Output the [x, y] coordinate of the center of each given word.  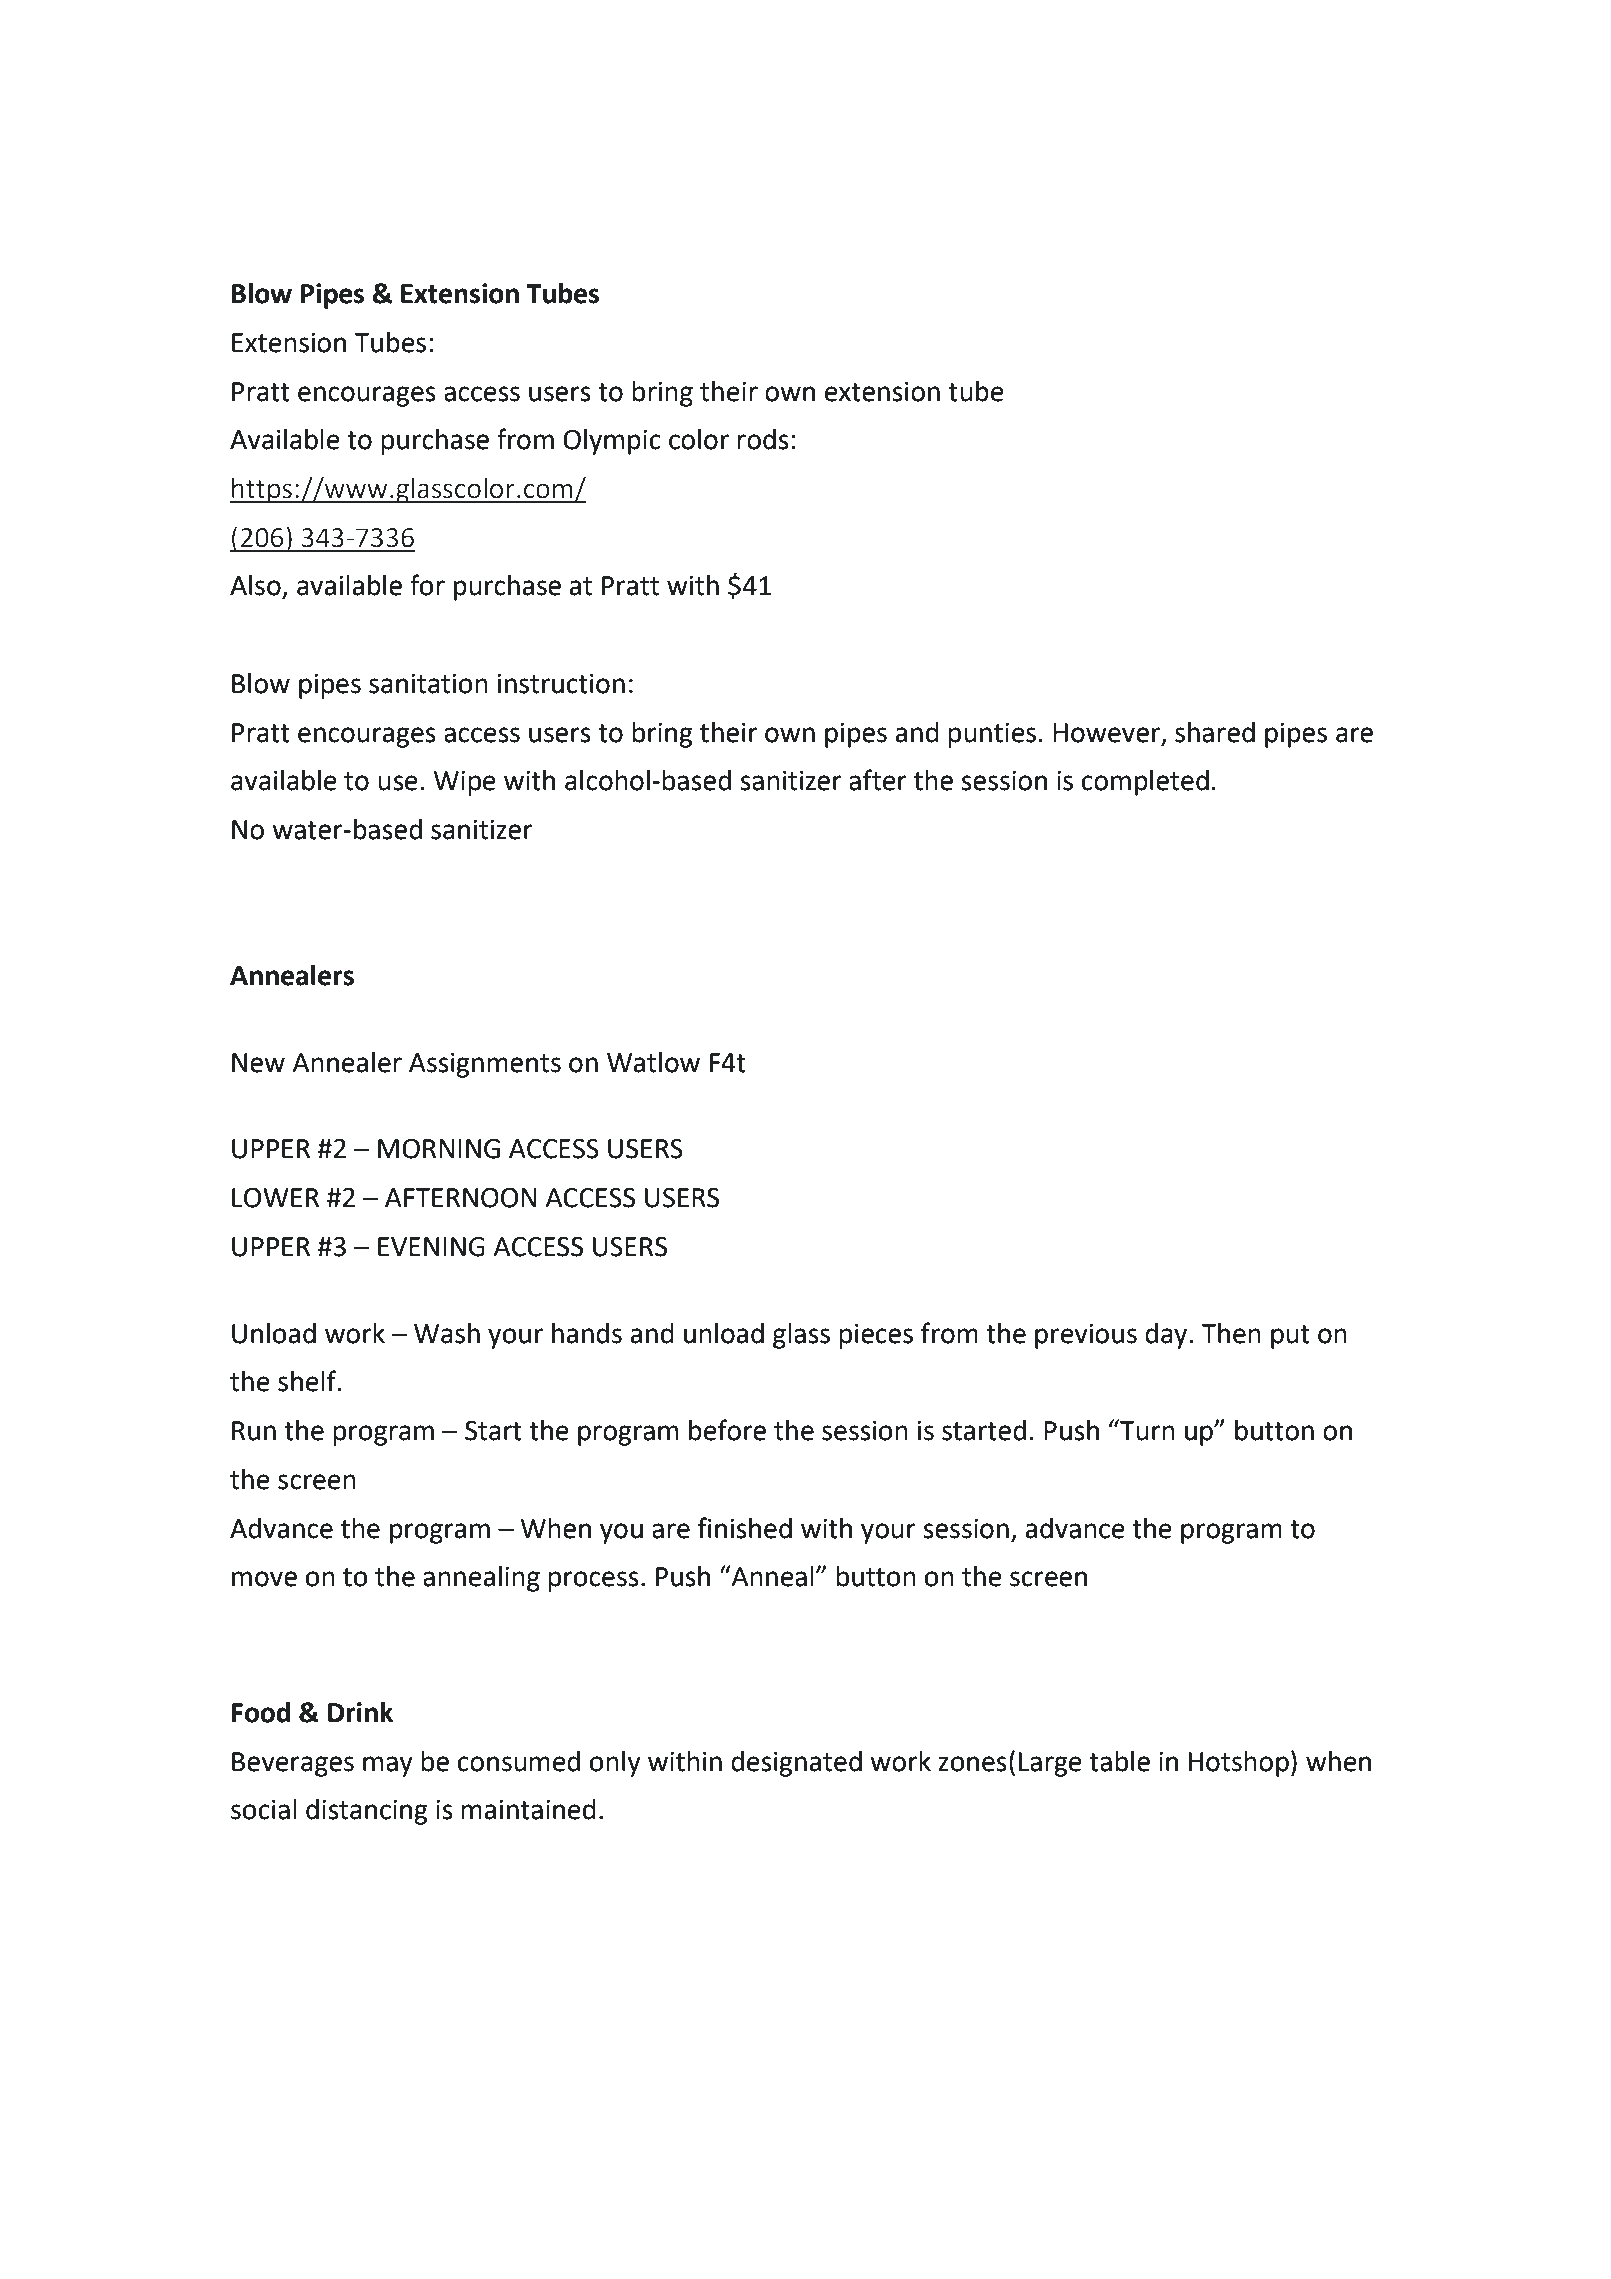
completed [1145, 783]
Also [256, 586]
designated [796, 1764]
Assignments [485, 1065]
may [388, 1766]
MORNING [439, 1149]
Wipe [465, 783]
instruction [561, 684]
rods [763, 439]
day [1167, 1336]
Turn [1146, 1430]
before [727, 1430]
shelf [308, 1381]
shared [1215, 732]
